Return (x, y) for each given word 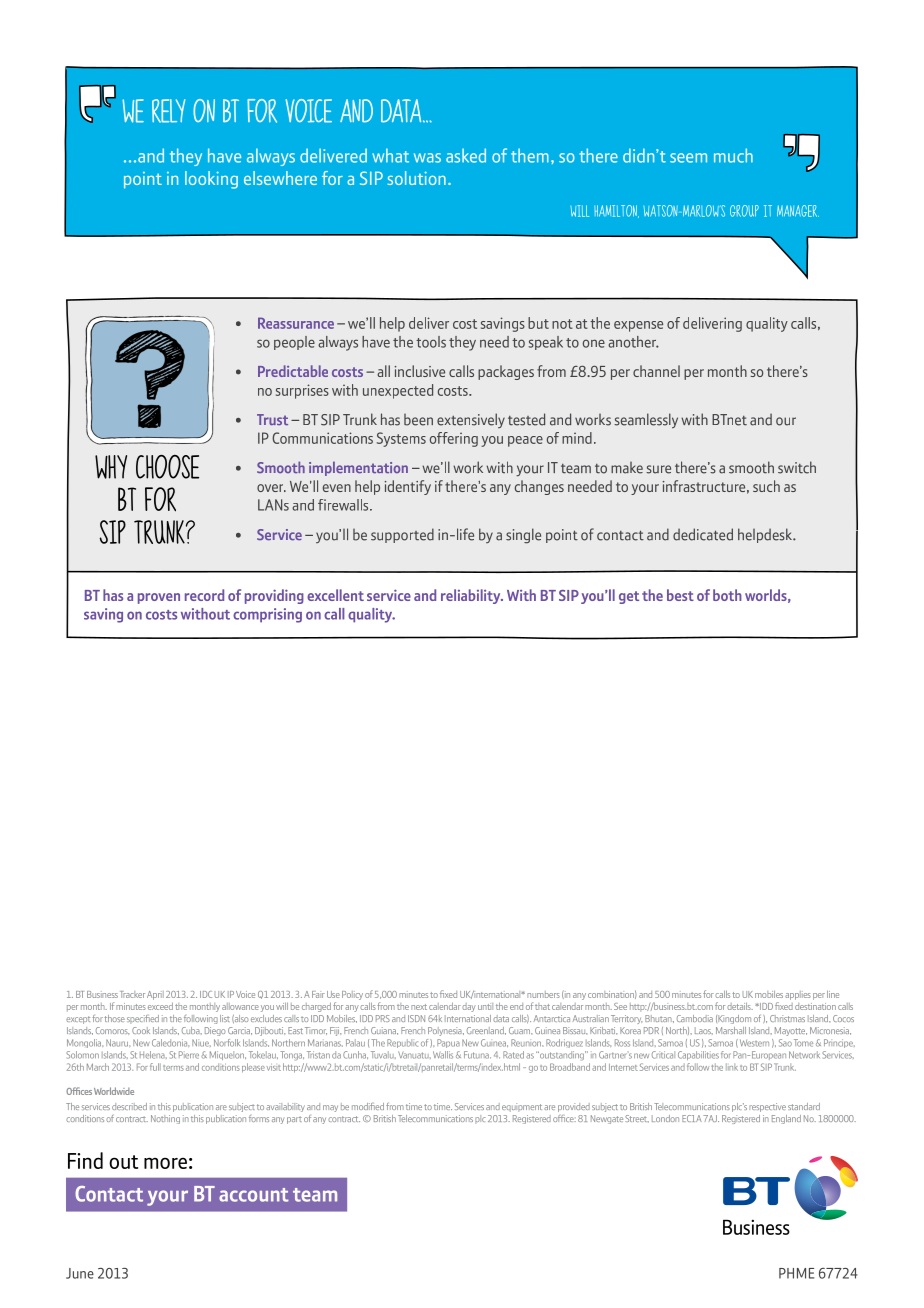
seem (688, 158)
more (165, 1163)
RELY (168, 111)
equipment (522, 1107)
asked (466, 155)
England (786, 1119)
